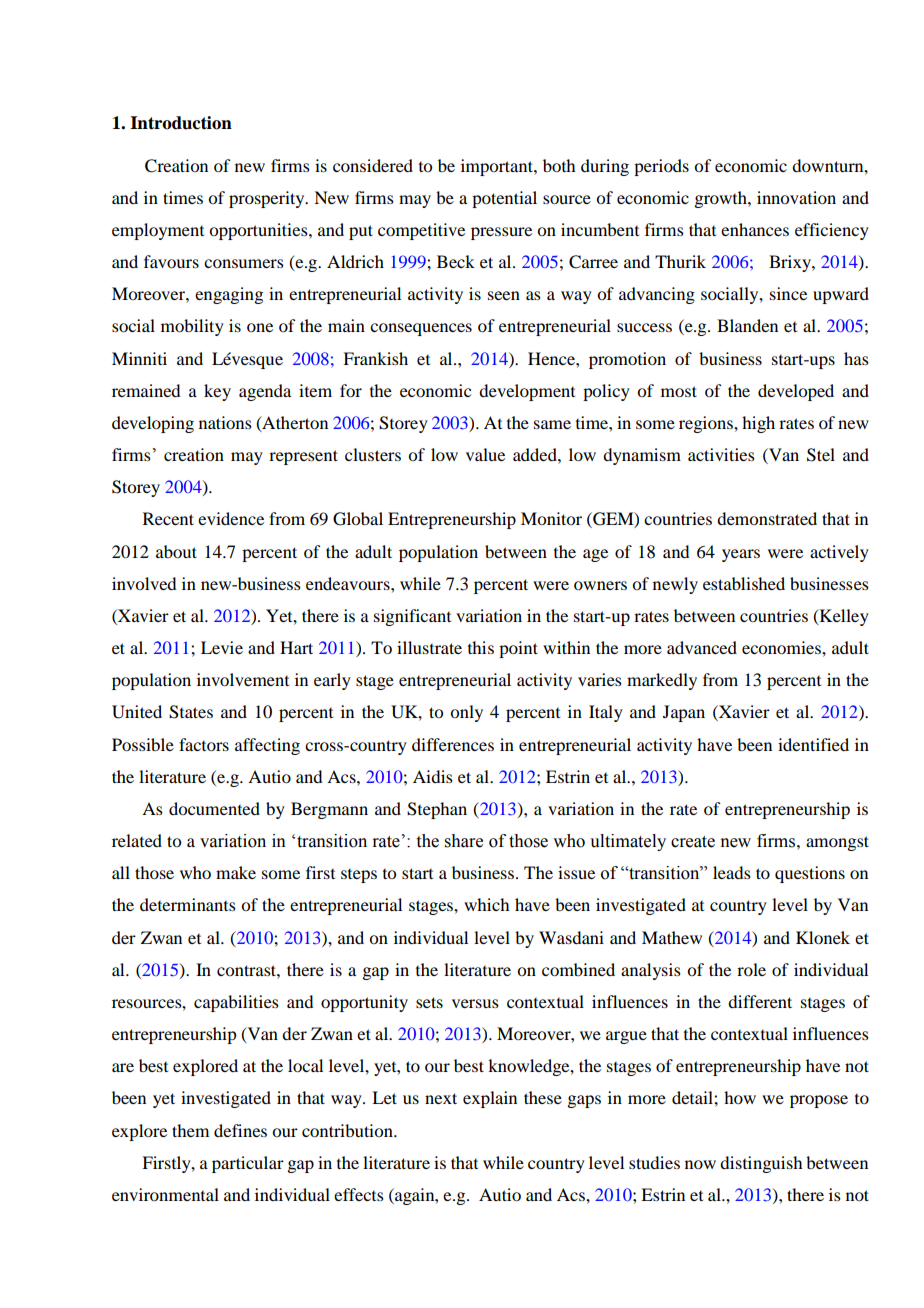 Image resolution: width=924 pixels, height=1308 pixels. Describe the element at coordinates (721, 454) in the document. I see `activities` at that location.
